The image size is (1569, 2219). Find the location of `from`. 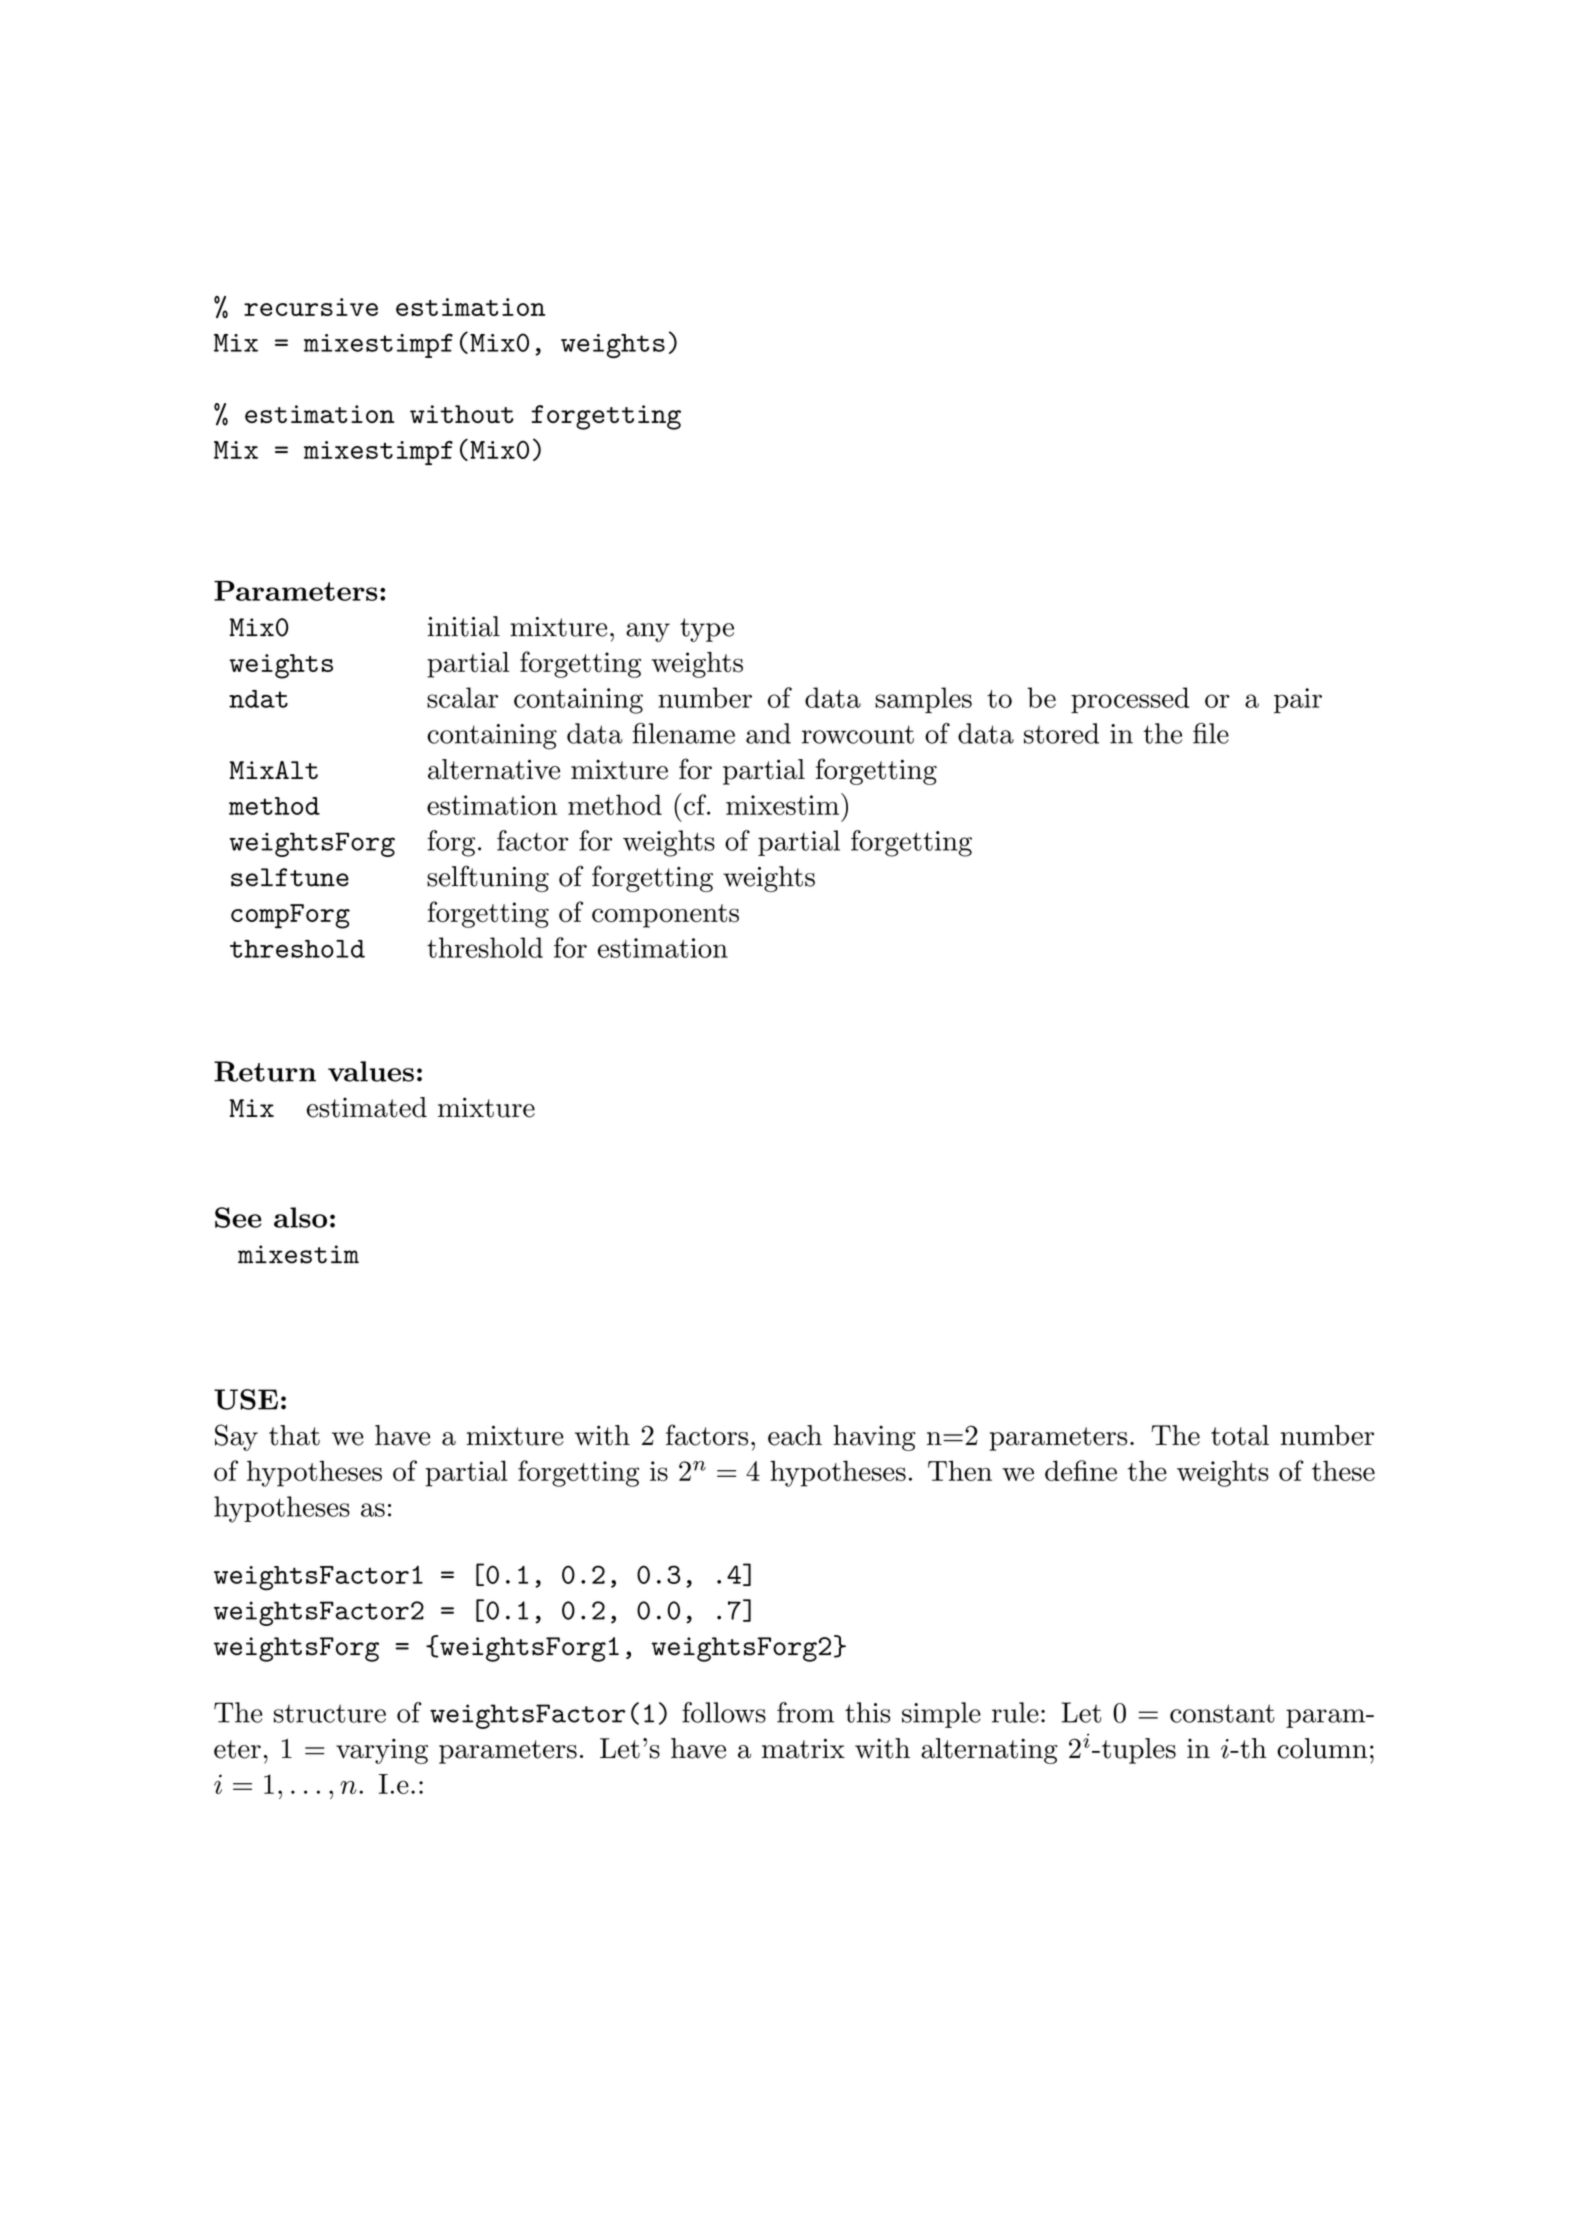

from is located at coordinates (805, 1712).
